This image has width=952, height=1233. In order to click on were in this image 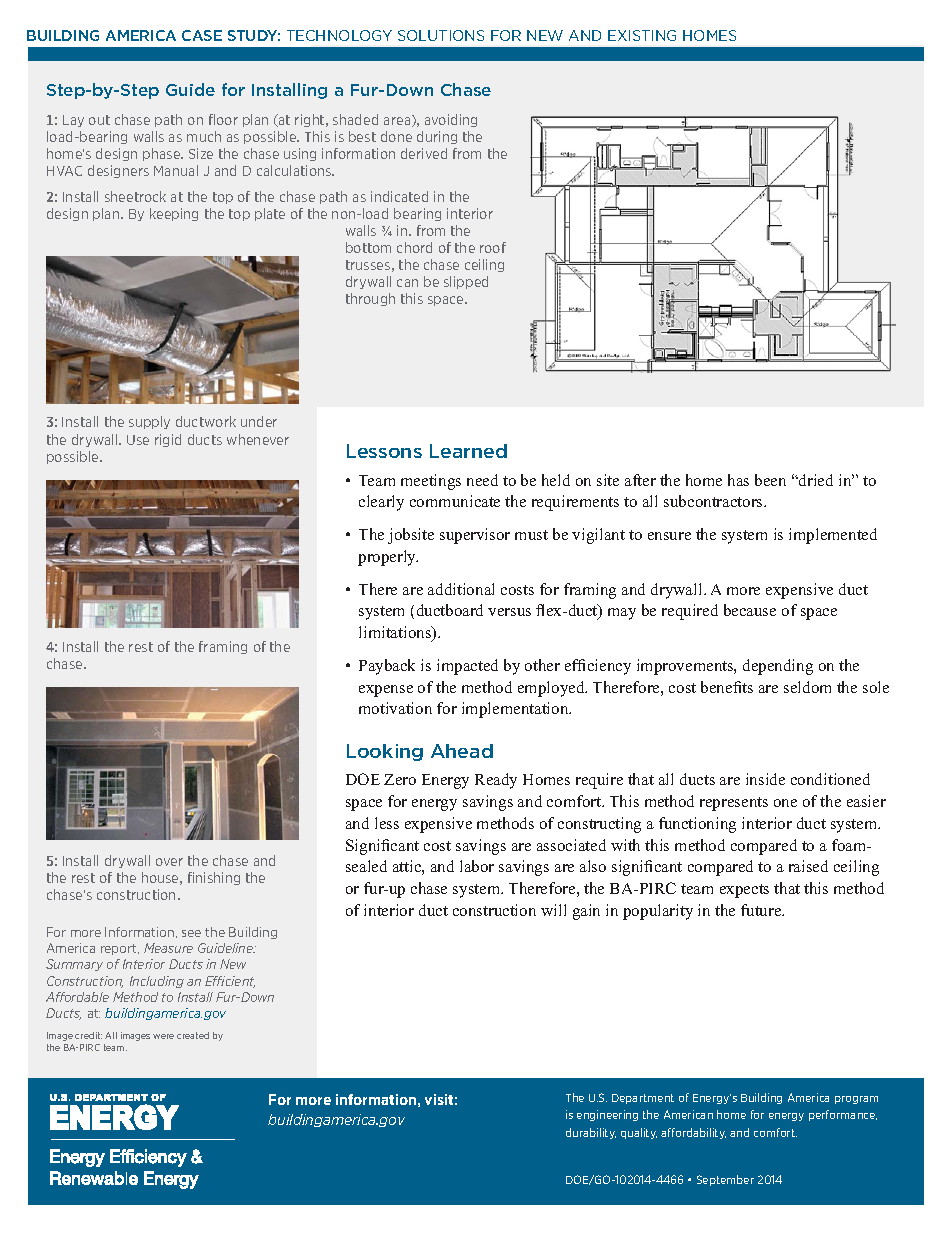, I will do `click(163, 1036)`.
